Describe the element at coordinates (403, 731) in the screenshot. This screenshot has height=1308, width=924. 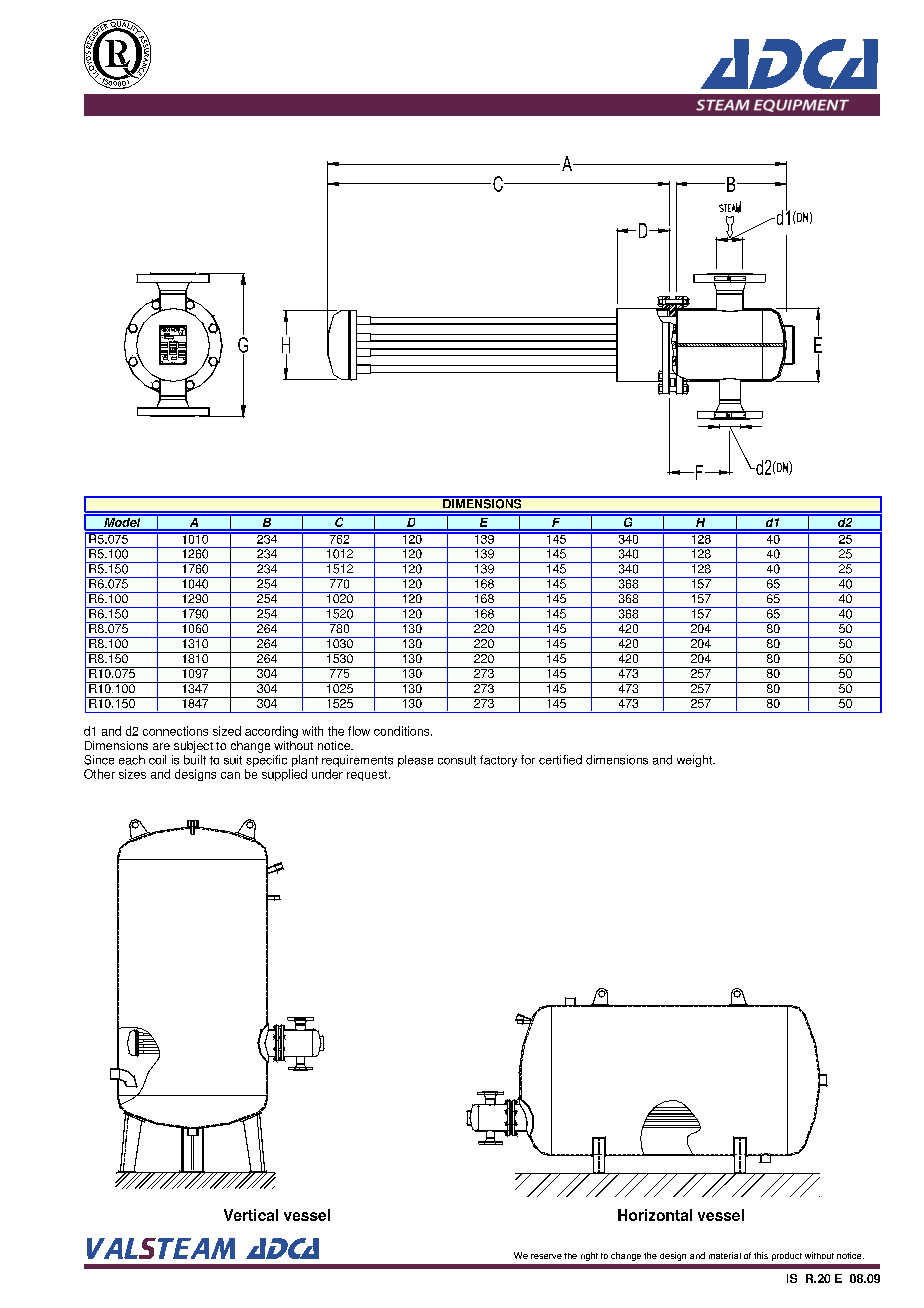
I see `conditions` at that location.
